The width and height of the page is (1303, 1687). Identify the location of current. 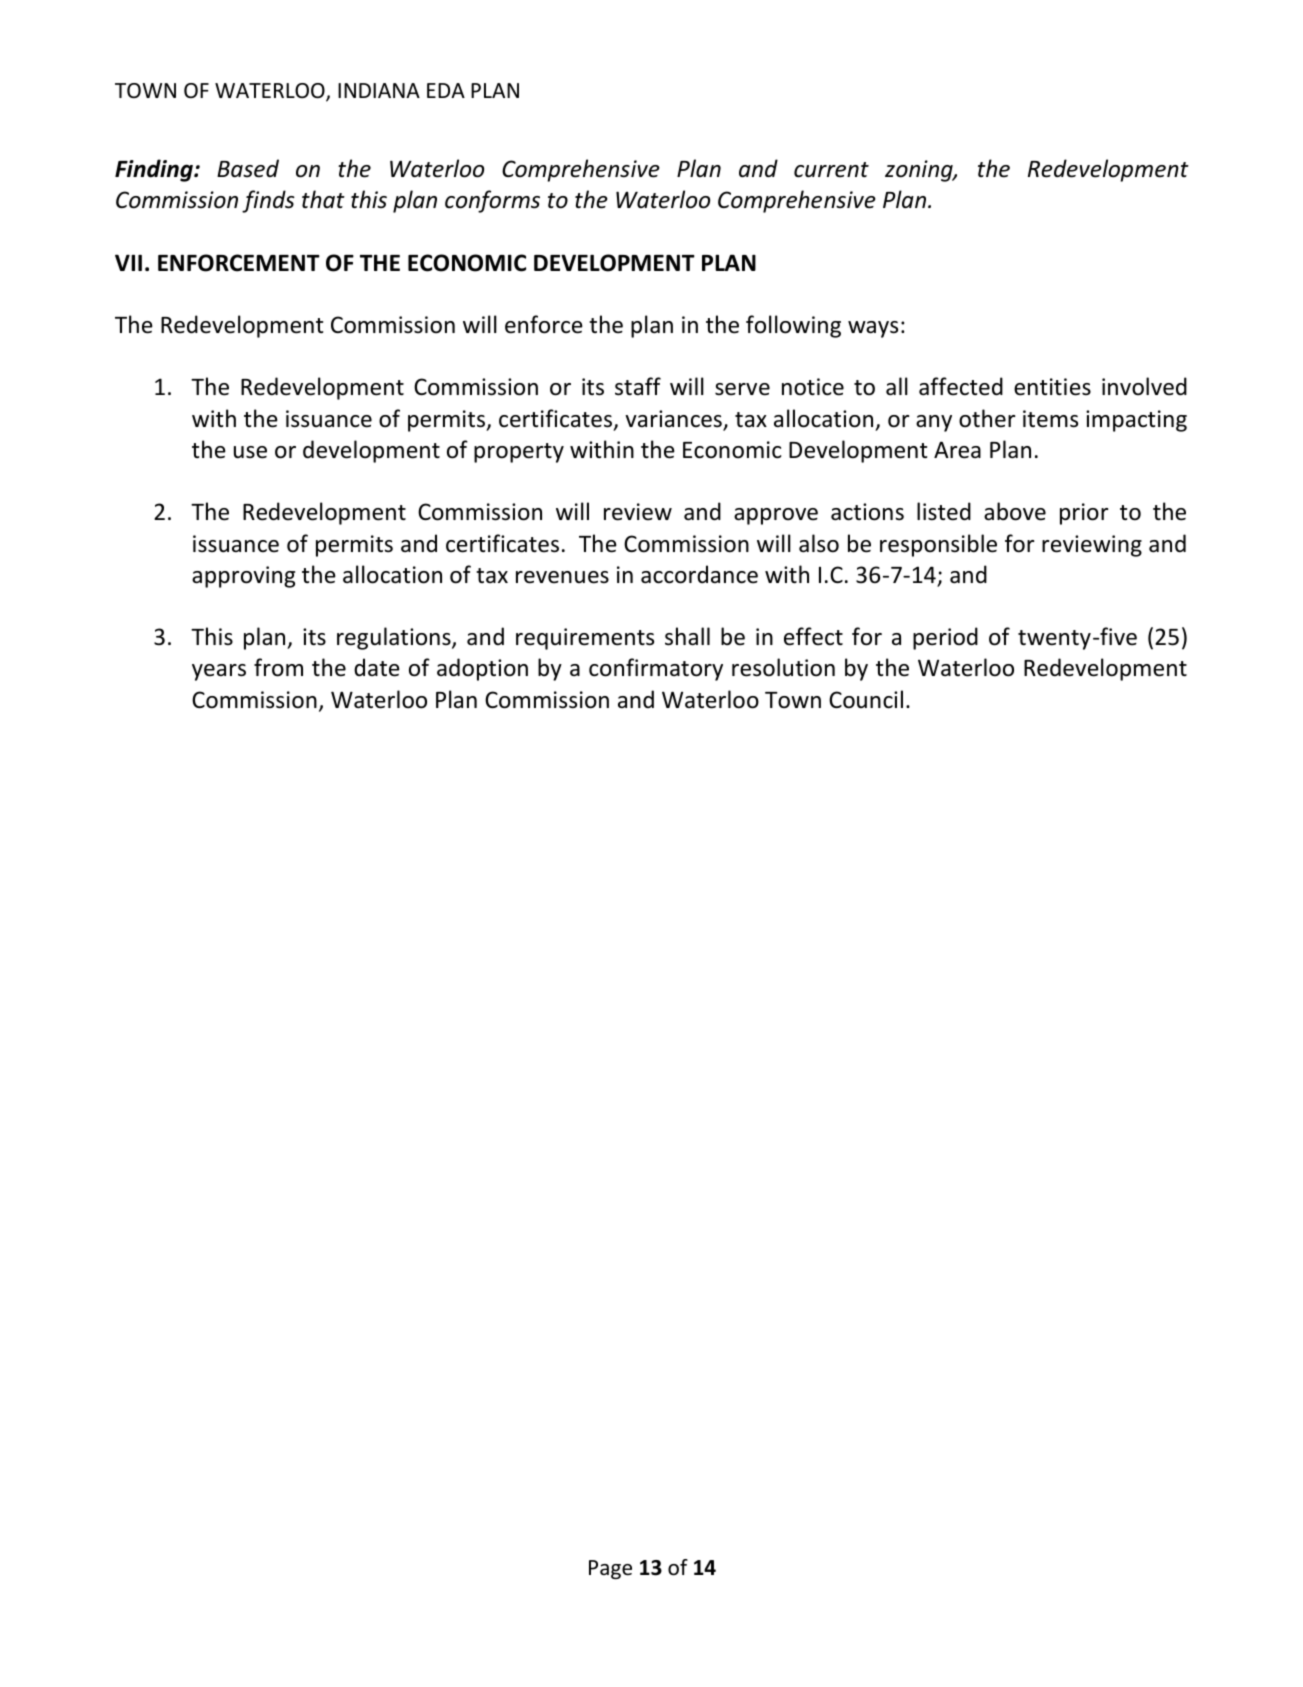
(831, 170).
